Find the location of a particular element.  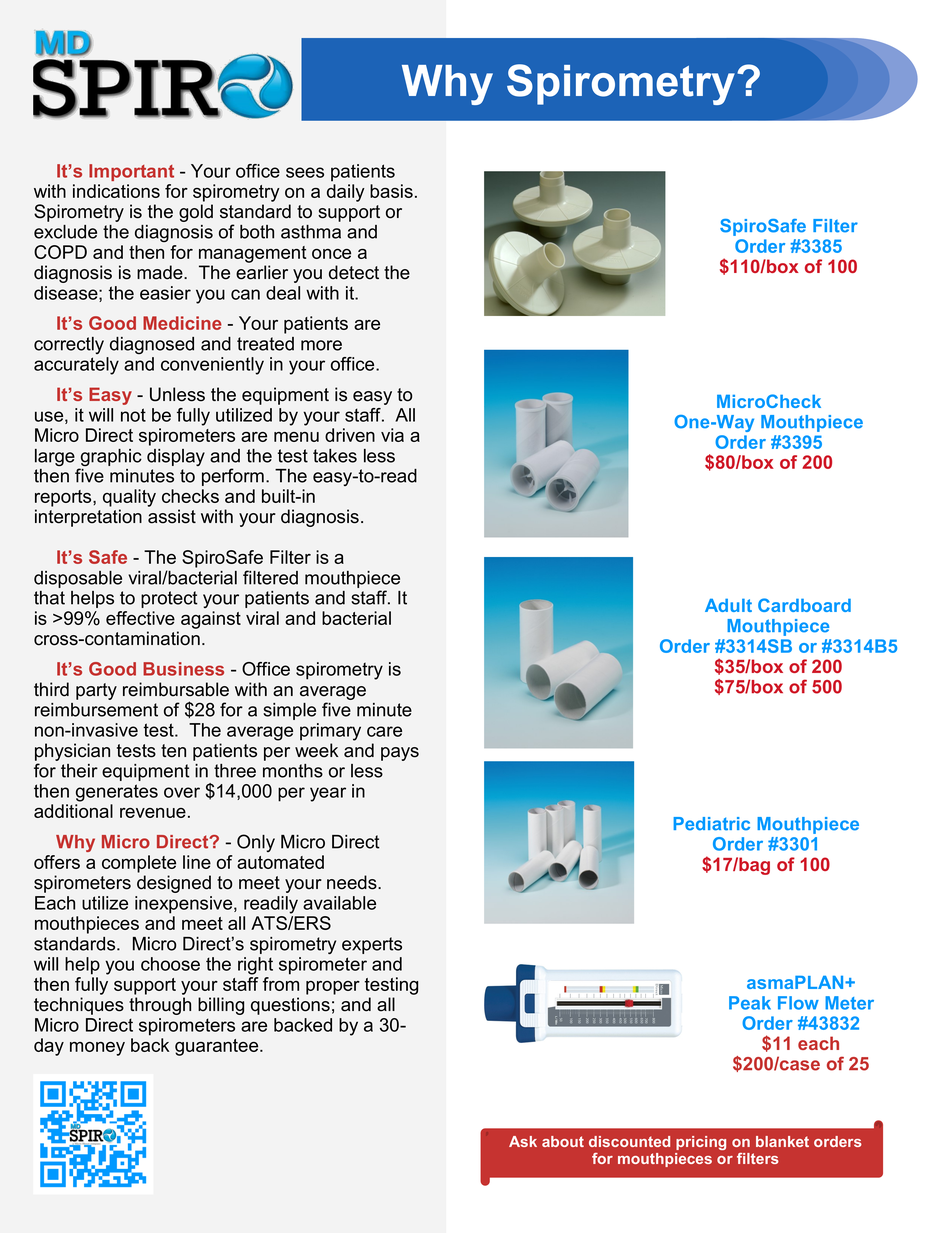

Business is located at coordinates (183, 669).
